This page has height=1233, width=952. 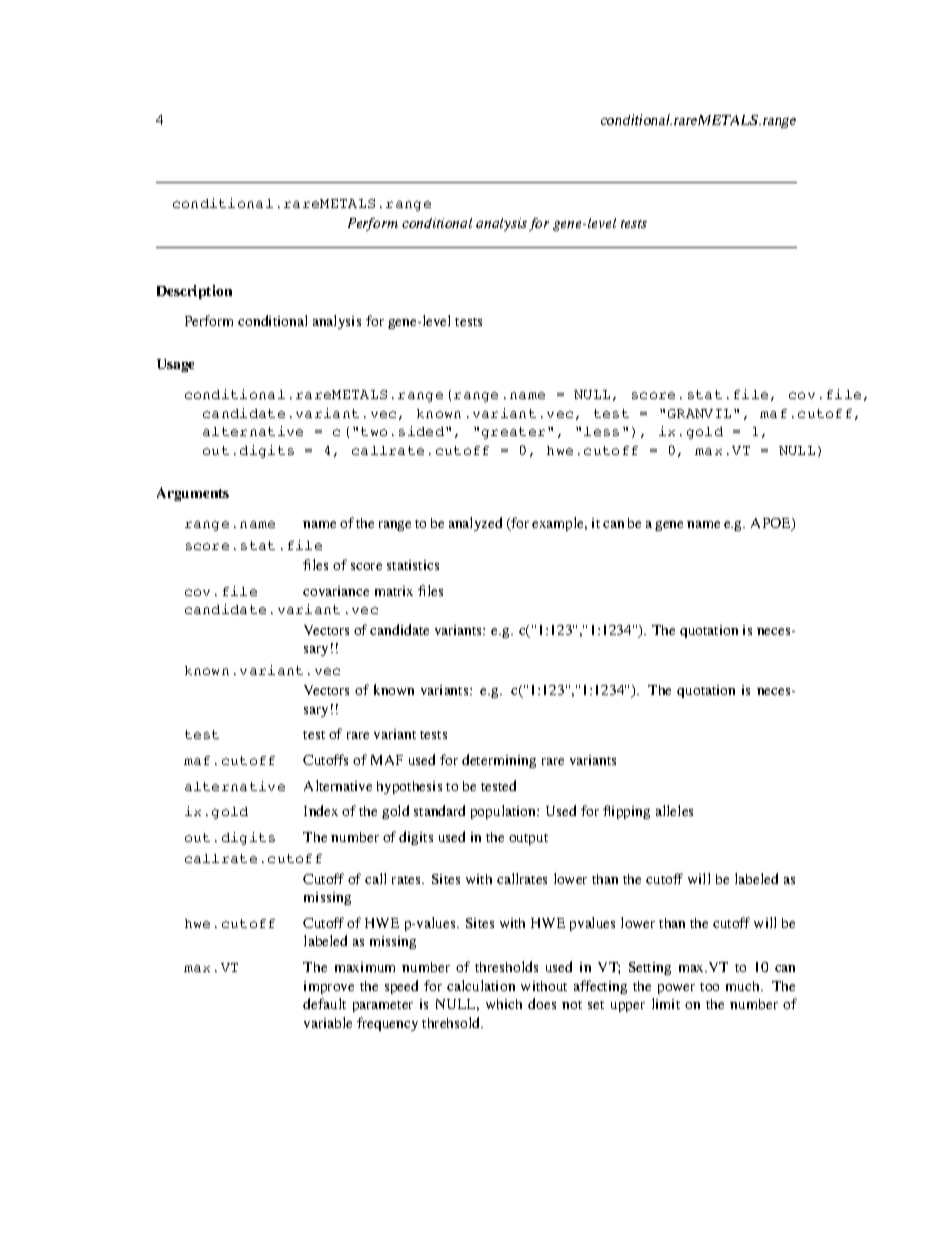 I want to click on alleles, so click(x=674, y=810).
